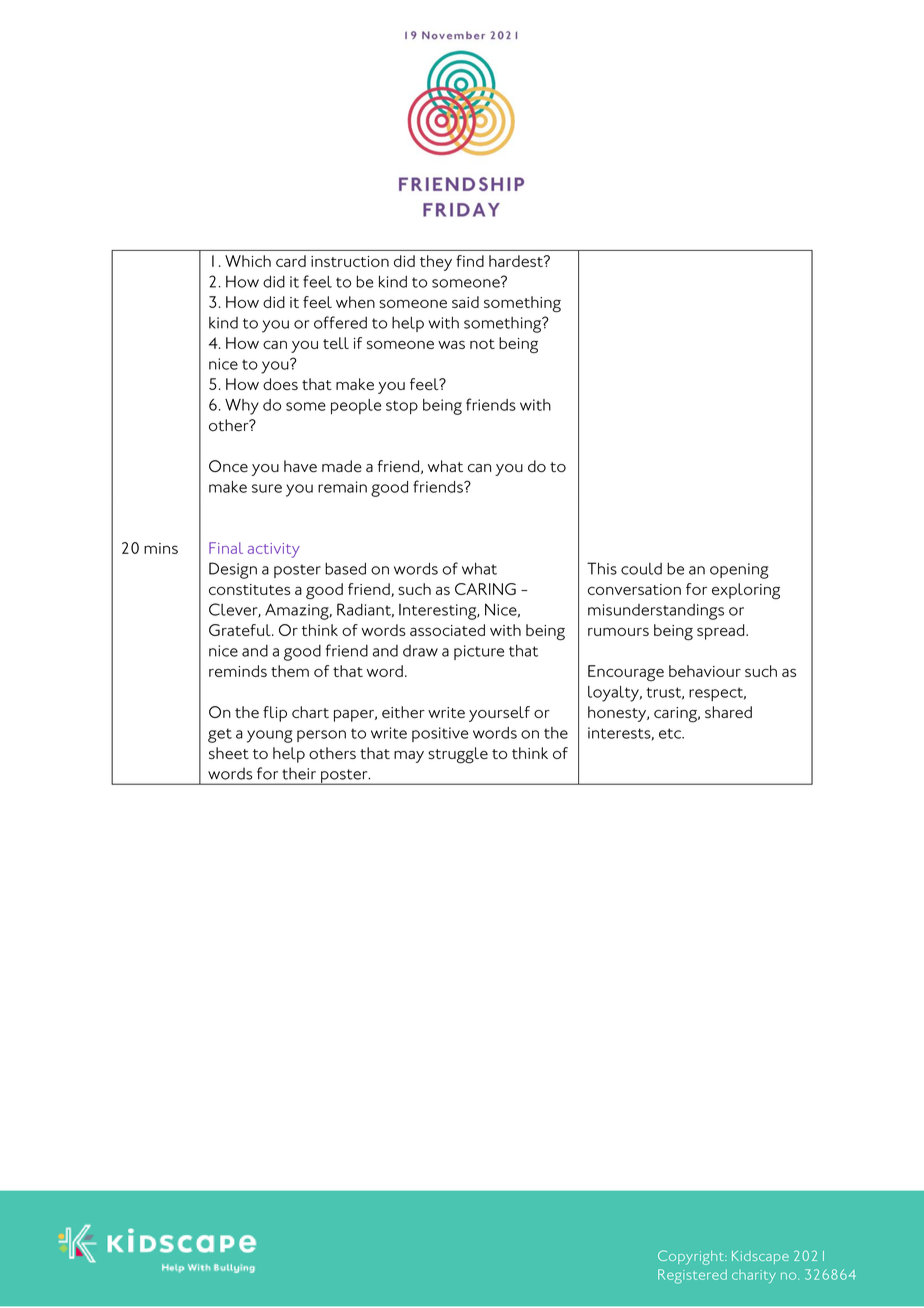  Describe the element at coordinates (692, 1257) in the document. I see `Copyright` at that location.
